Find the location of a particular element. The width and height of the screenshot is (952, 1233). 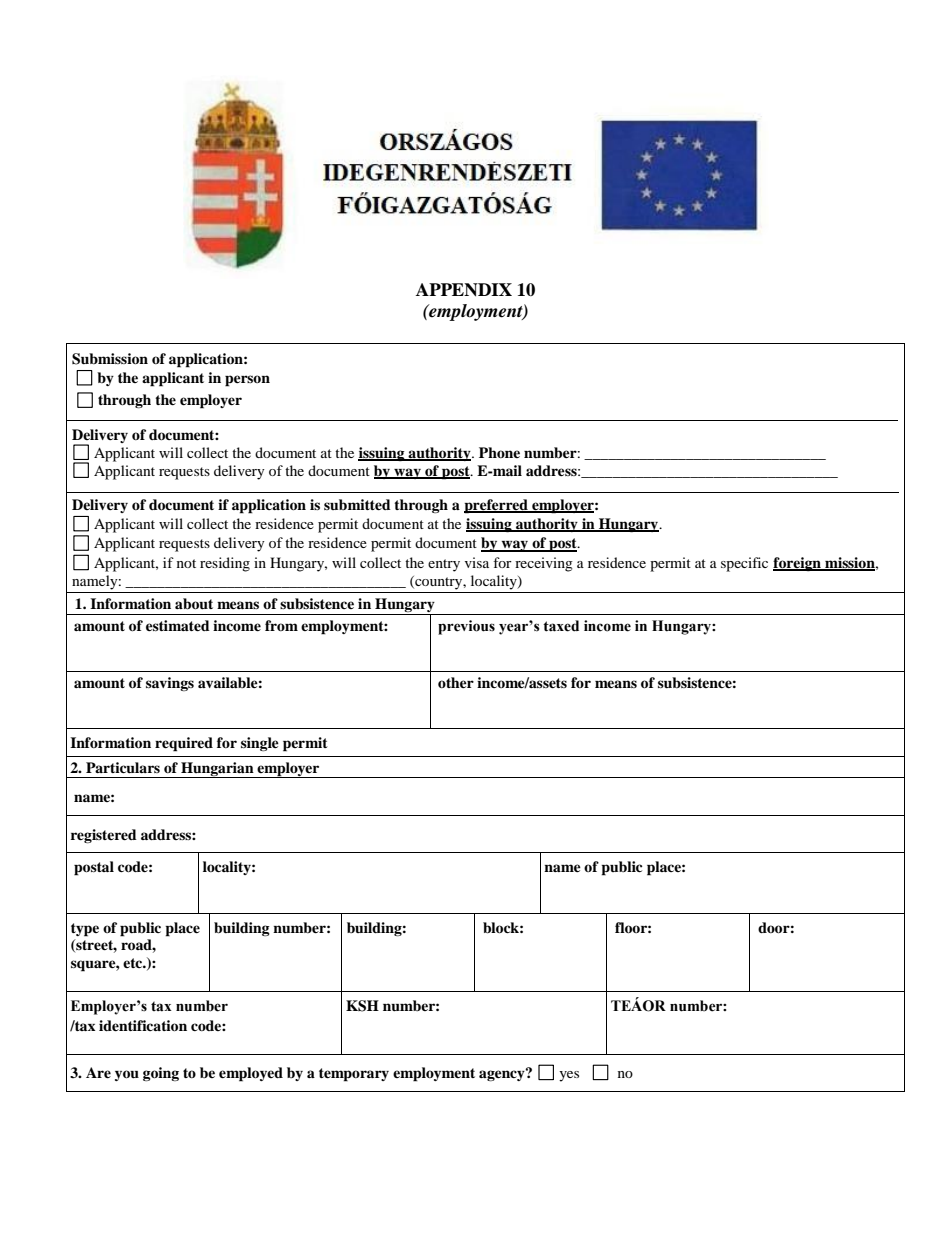

not is located at coordinates (186, 563).
